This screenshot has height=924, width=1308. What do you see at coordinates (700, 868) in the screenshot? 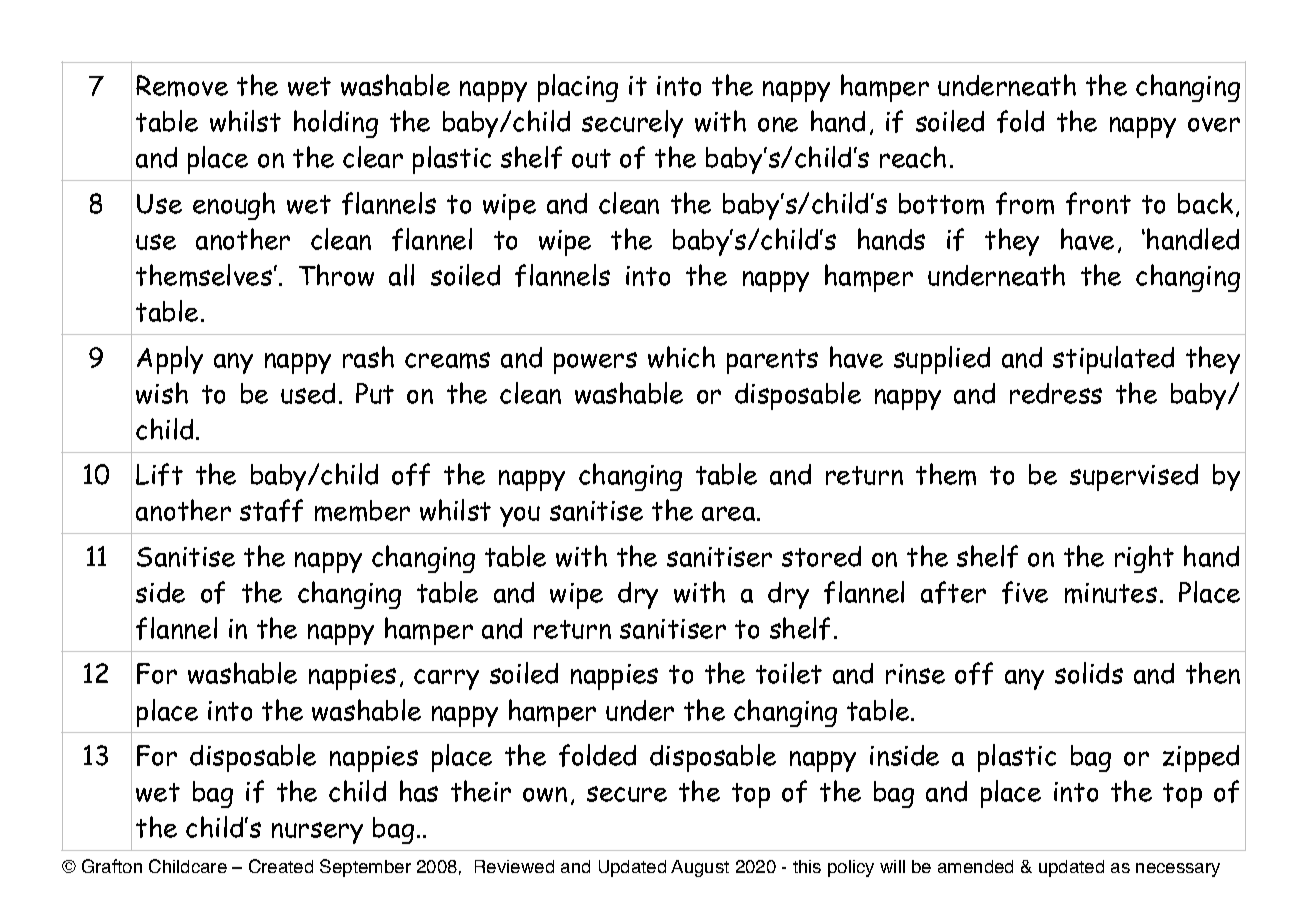
I see `August` at bounding box center [700, 868].
